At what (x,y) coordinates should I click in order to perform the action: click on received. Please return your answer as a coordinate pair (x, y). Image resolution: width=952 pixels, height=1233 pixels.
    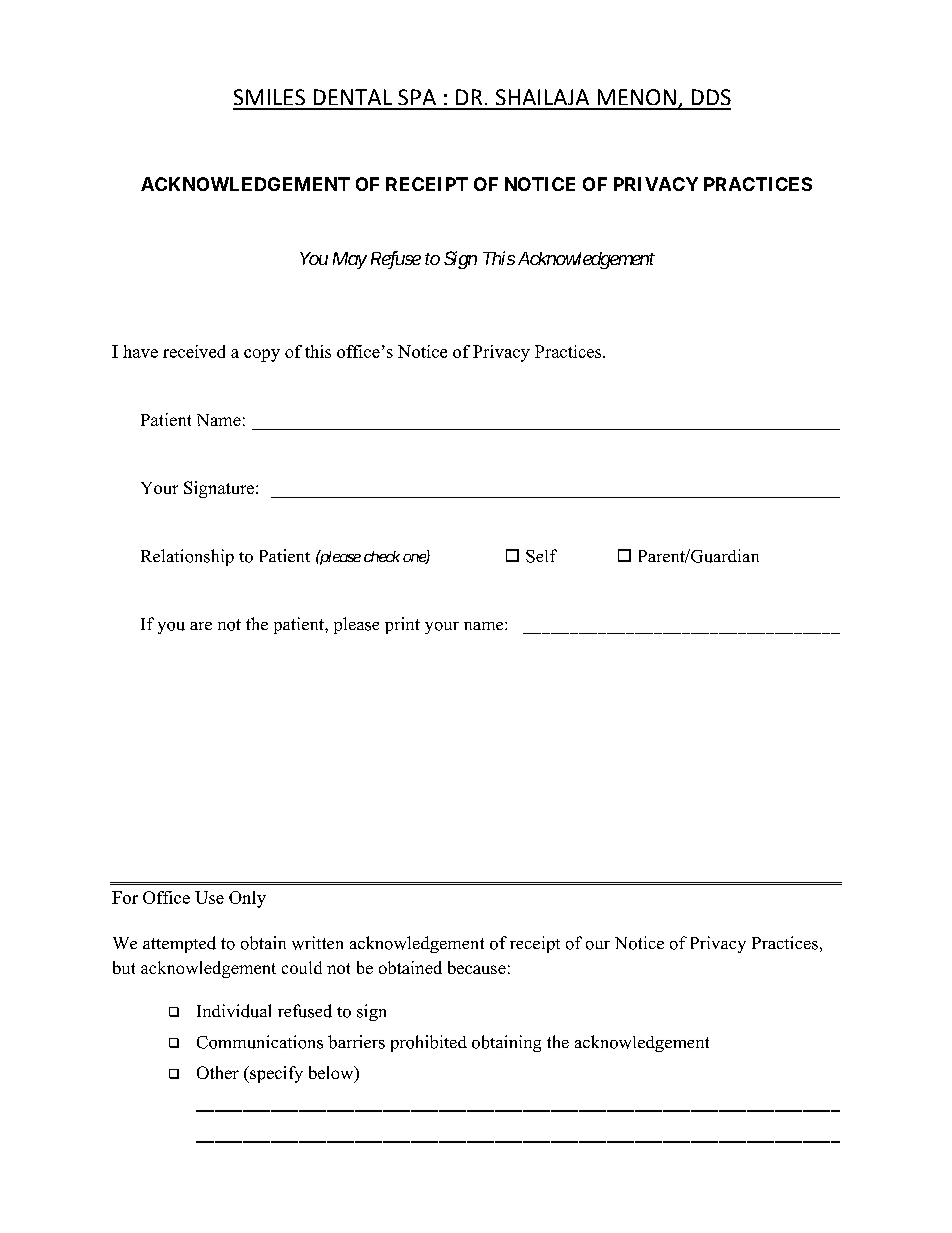
    Looking at the image, I should click on (194, 351).
